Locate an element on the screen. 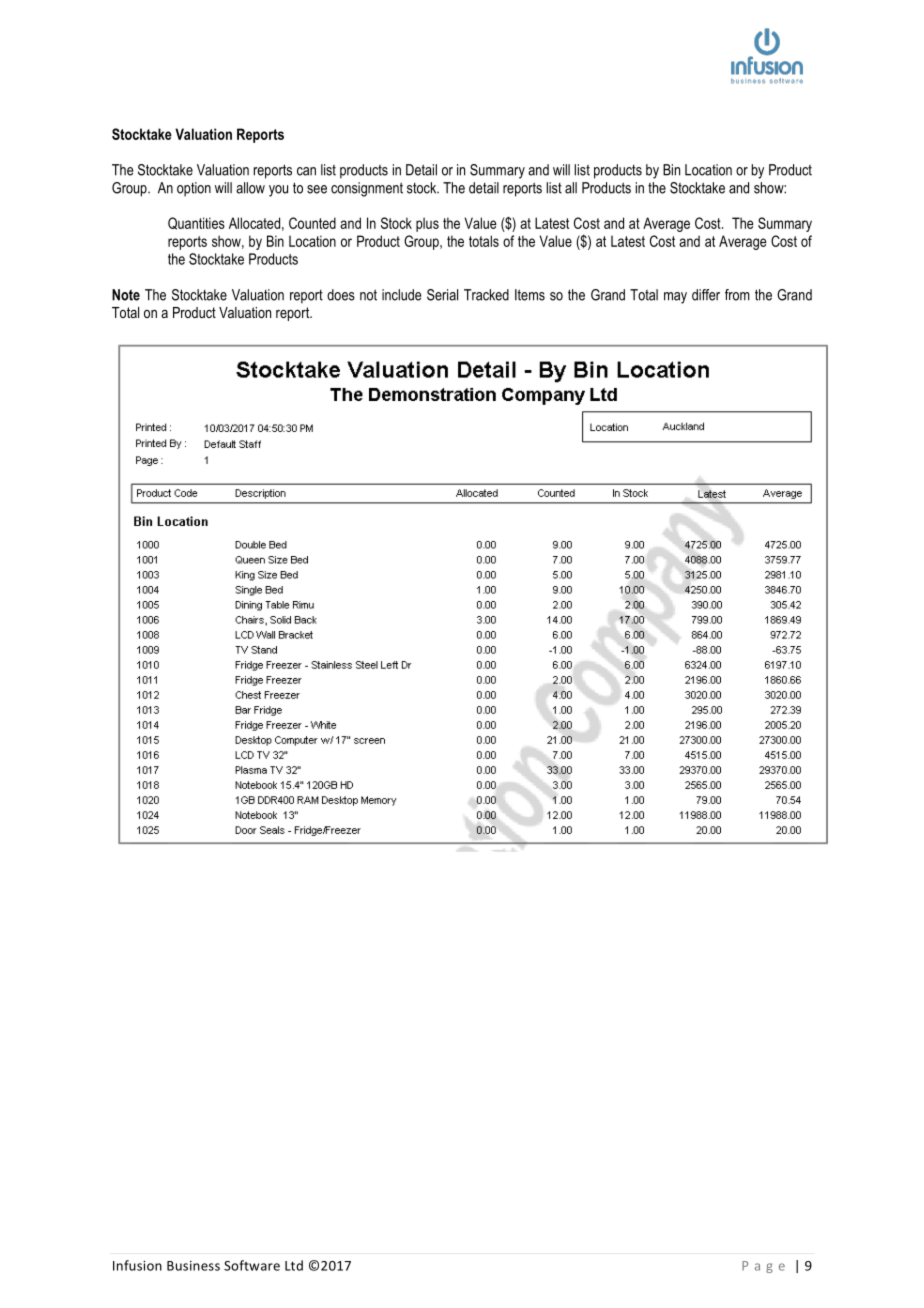 The width and height of the screenshot is (924, 1308). may is located at coordinates (675, 298).
